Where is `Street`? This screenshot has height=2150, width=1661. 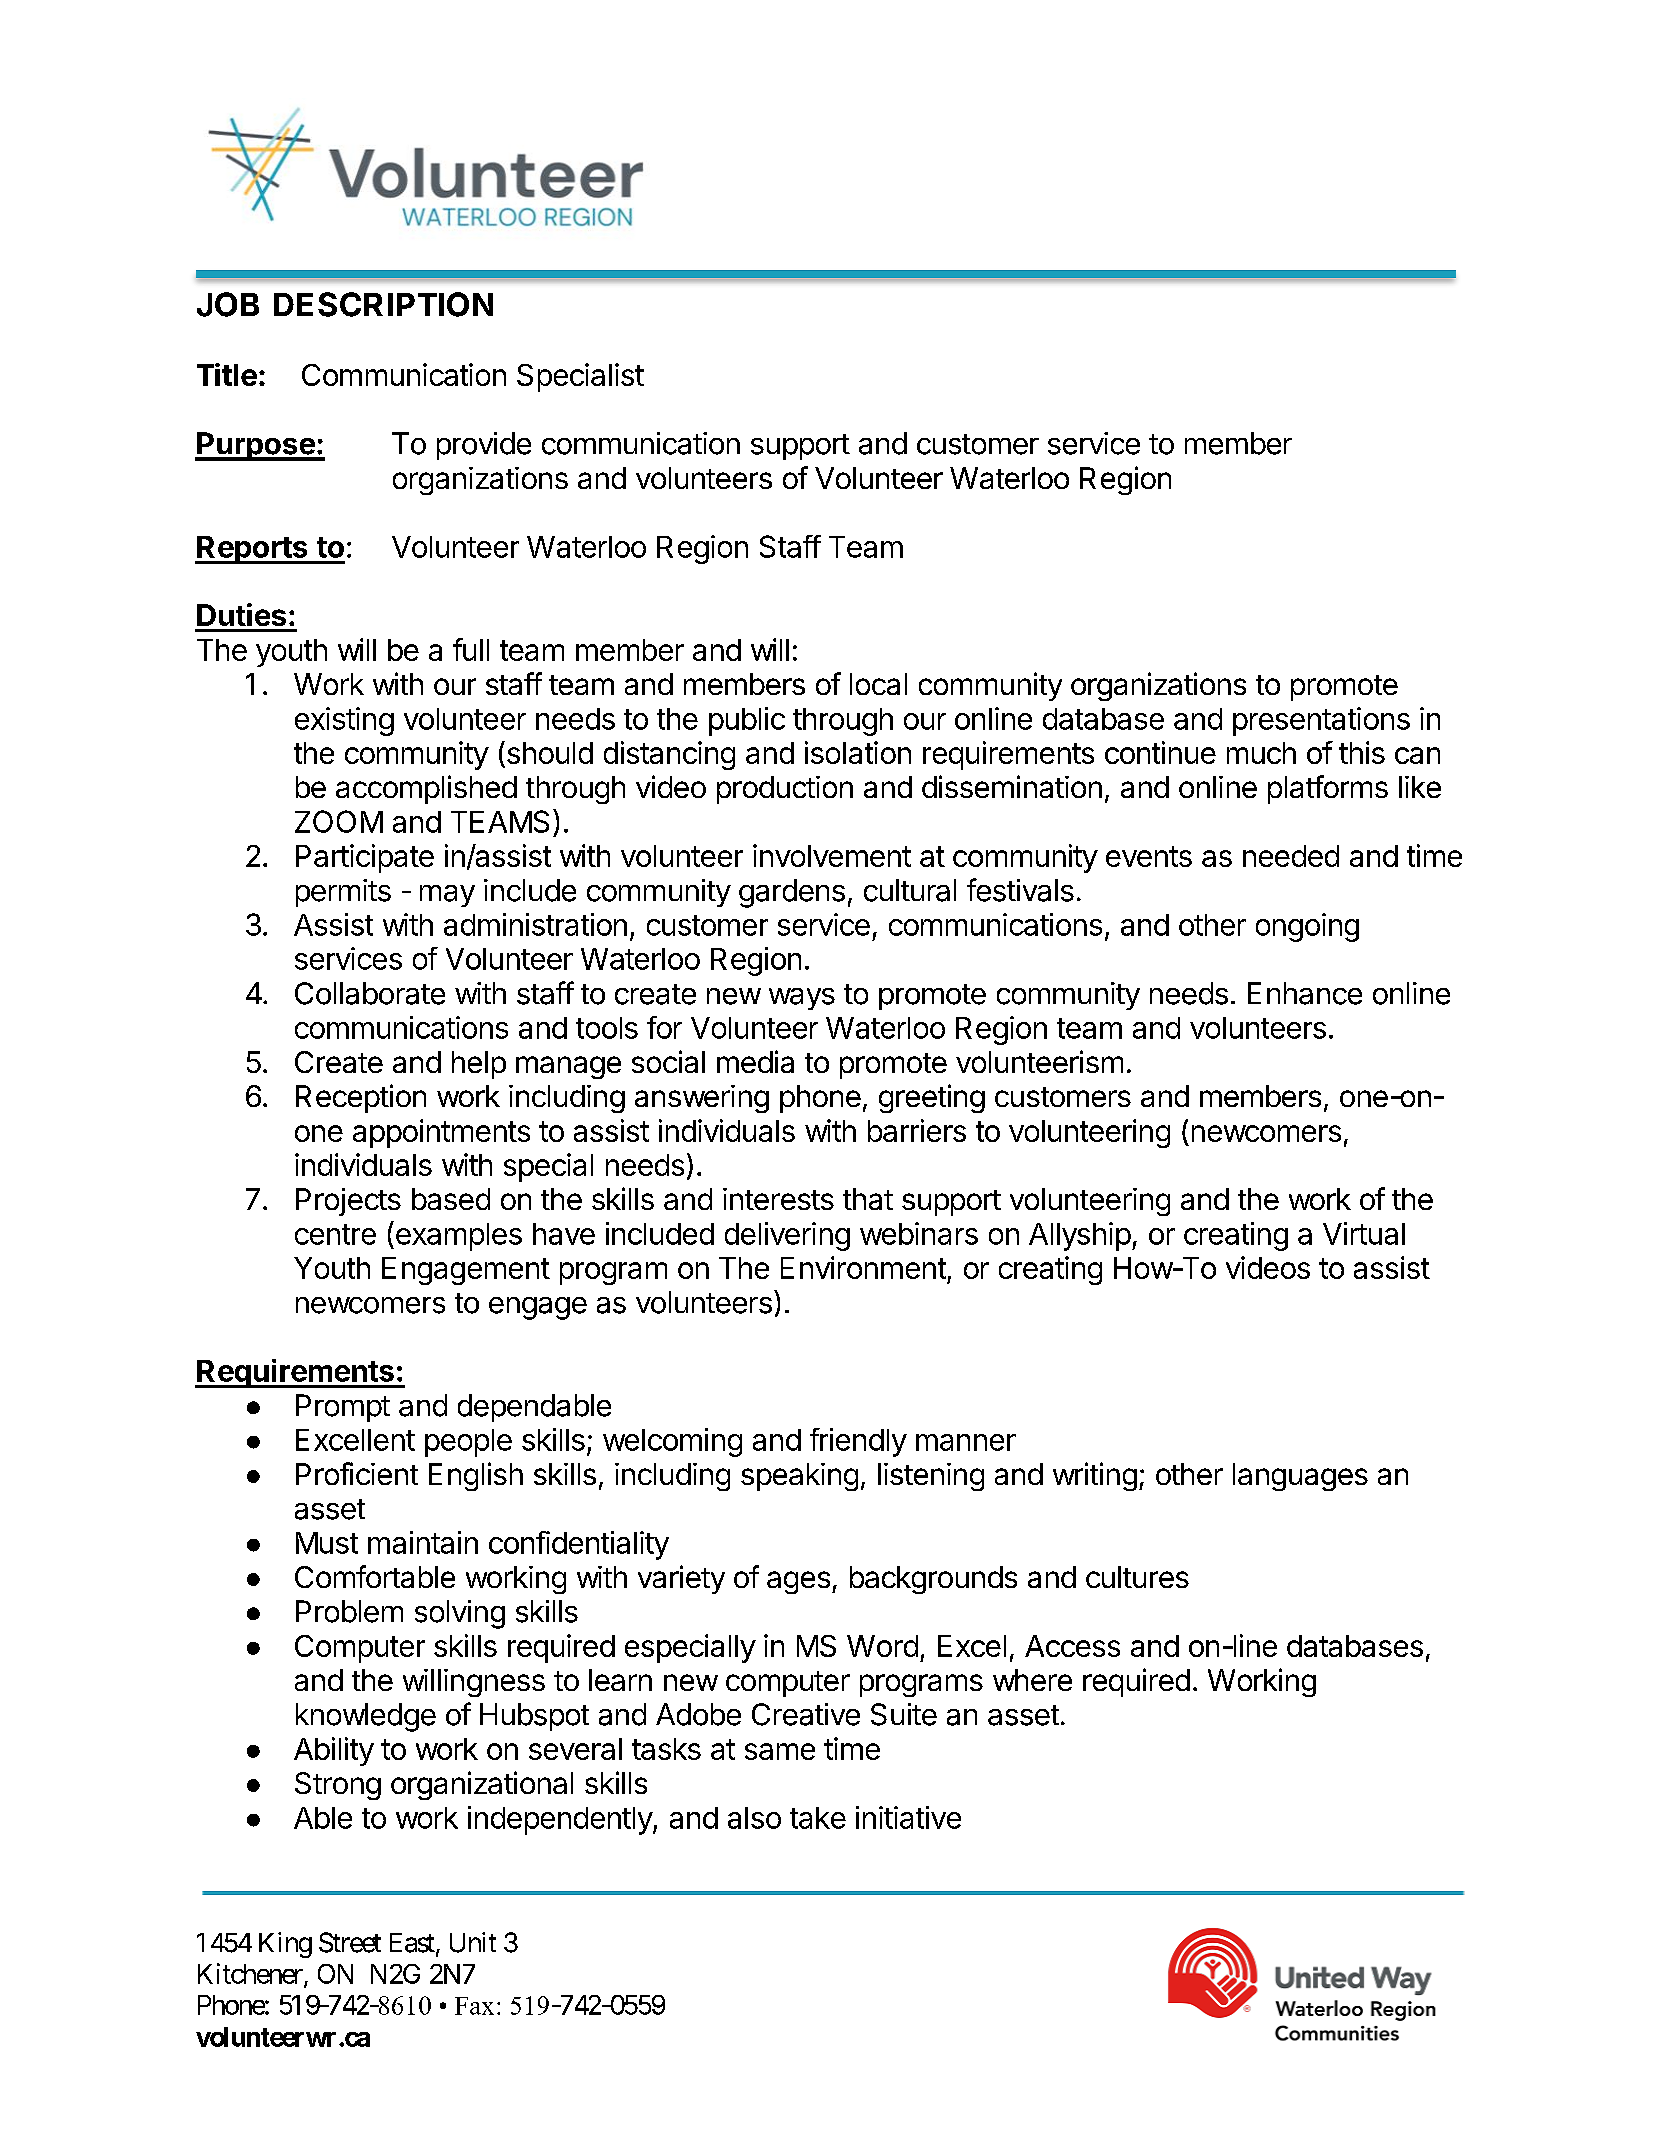 Street is located at coordinates (350, 1942).
